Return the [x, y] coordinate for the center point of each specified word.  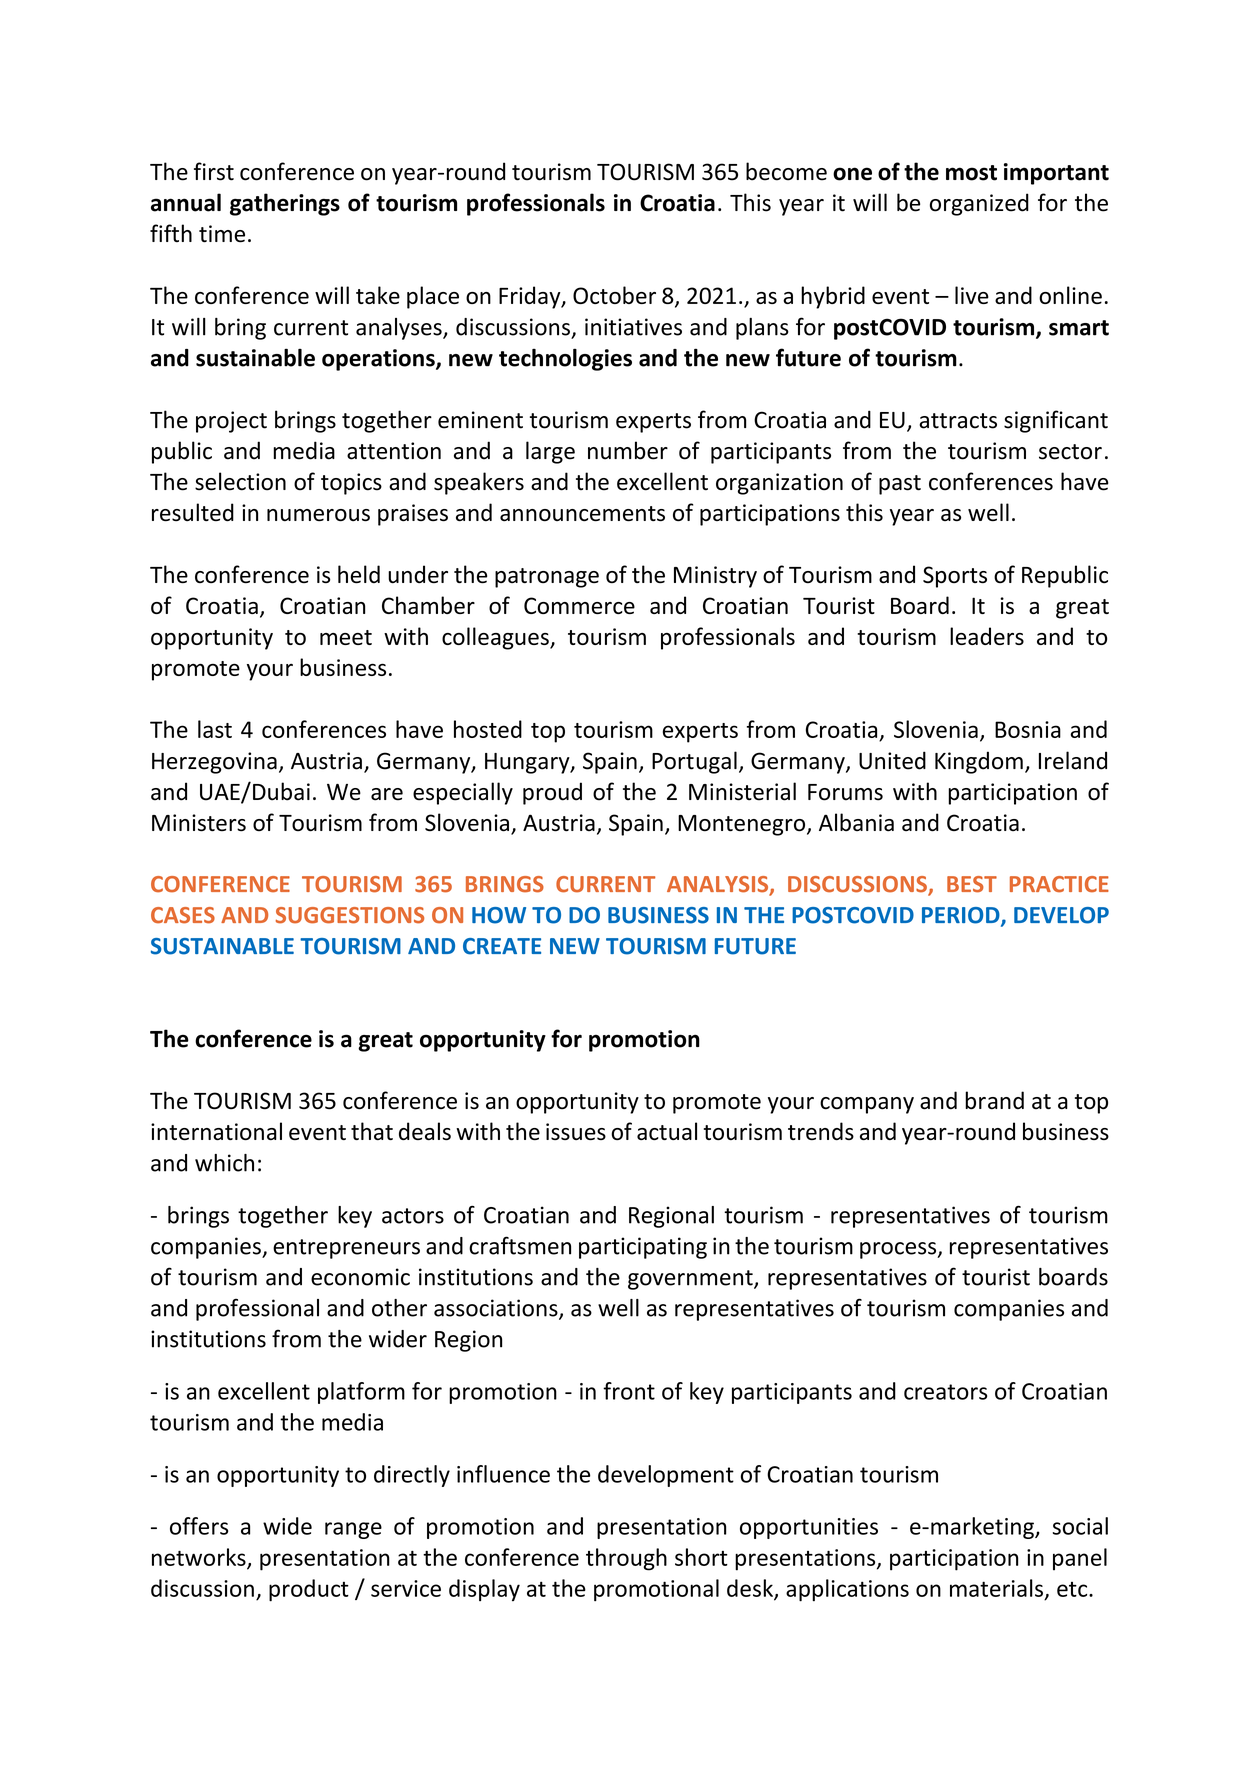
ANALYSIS [719, 885]
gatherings [285, 204]
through [626, 1559]
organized [979, 204]
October [614, 295]
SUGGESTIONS [350, 915]
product [309, 1590]
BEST [972, 884]
